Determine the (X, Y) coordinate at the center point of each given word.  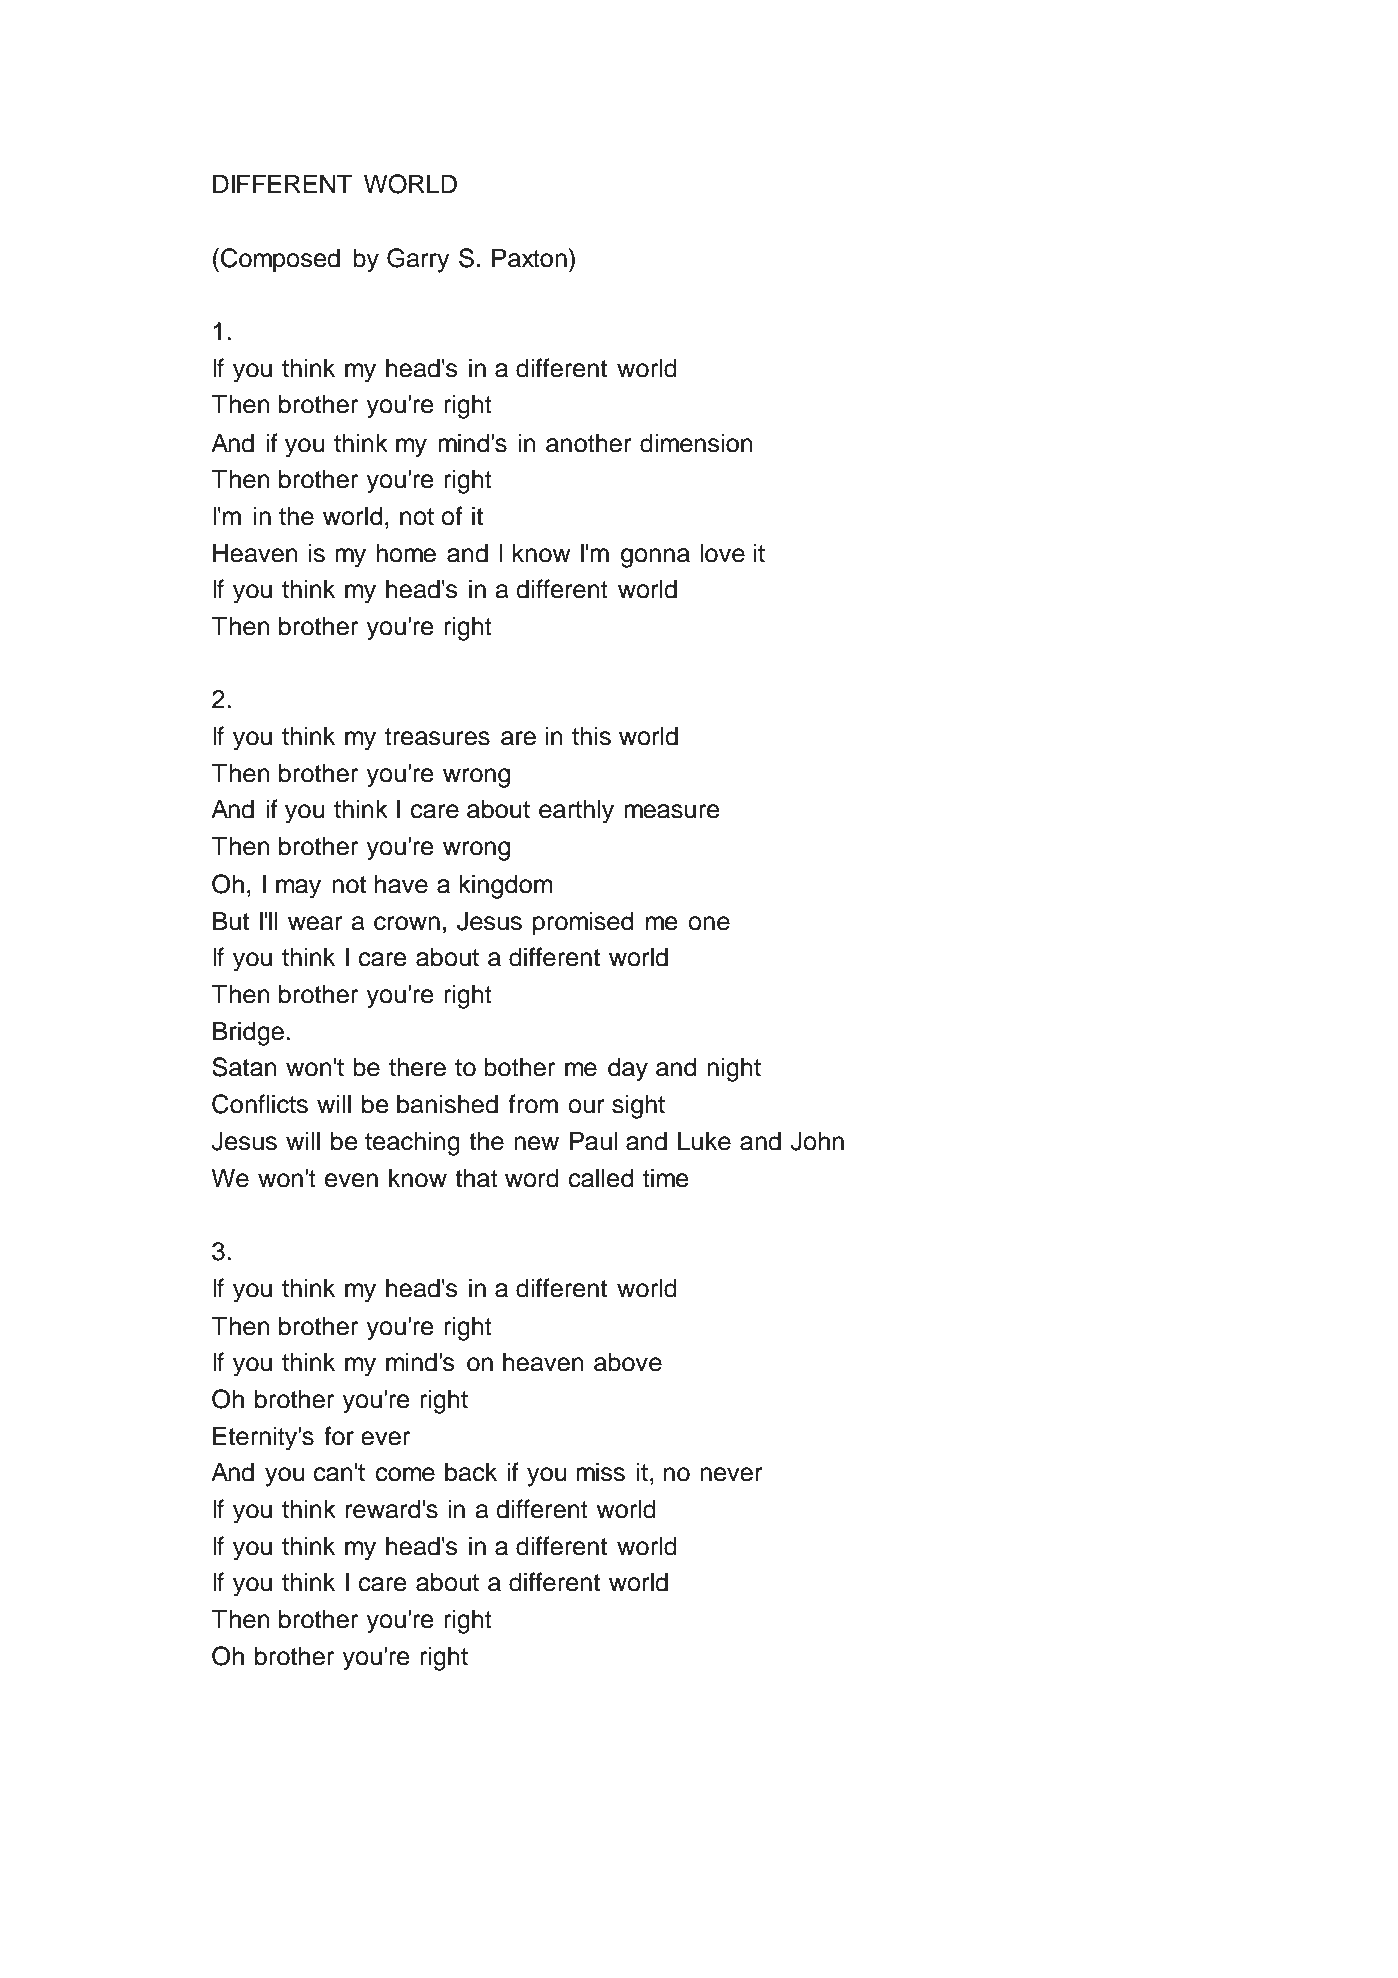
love (722, 553)
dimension (696, 443)
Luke (704, 1141)
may (298, 889)
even (351, 1180)
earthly (576, 811)
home (406, 553)
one (709, 923)
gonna (655, 558)
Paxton (529, 258)
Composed (280, 260)
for (339, 1436)
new (536, 1143)
